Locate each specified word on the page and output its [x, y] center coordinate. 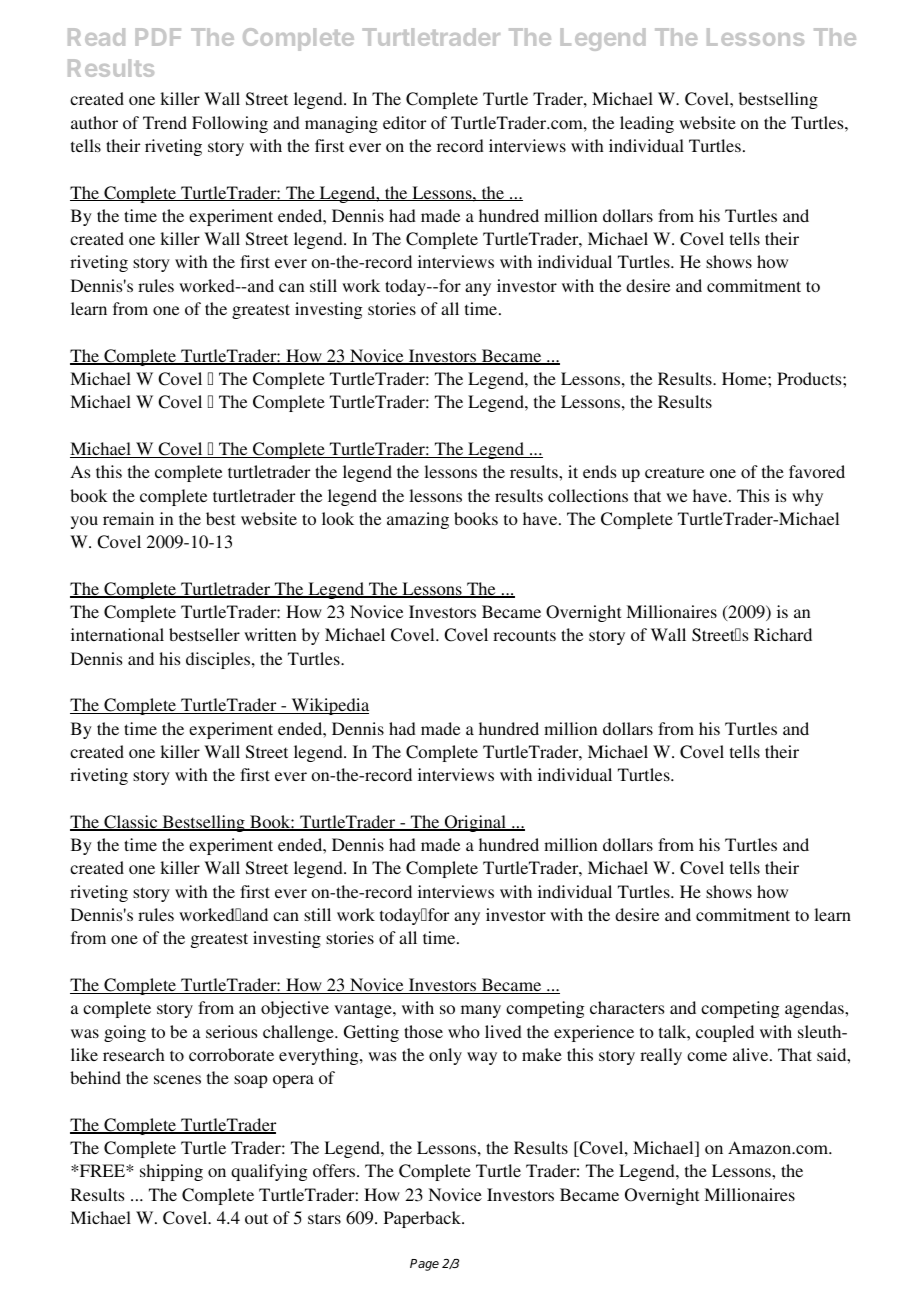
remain [128, 518]
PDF [158, 37]
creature [674, 472]
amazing [418, 520]
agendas [815, 1009]
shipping [171, 1172]
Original [475, 823]
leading [647, 124]
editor [404, 122]
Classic [131, 823]
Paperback [423, 1219]
